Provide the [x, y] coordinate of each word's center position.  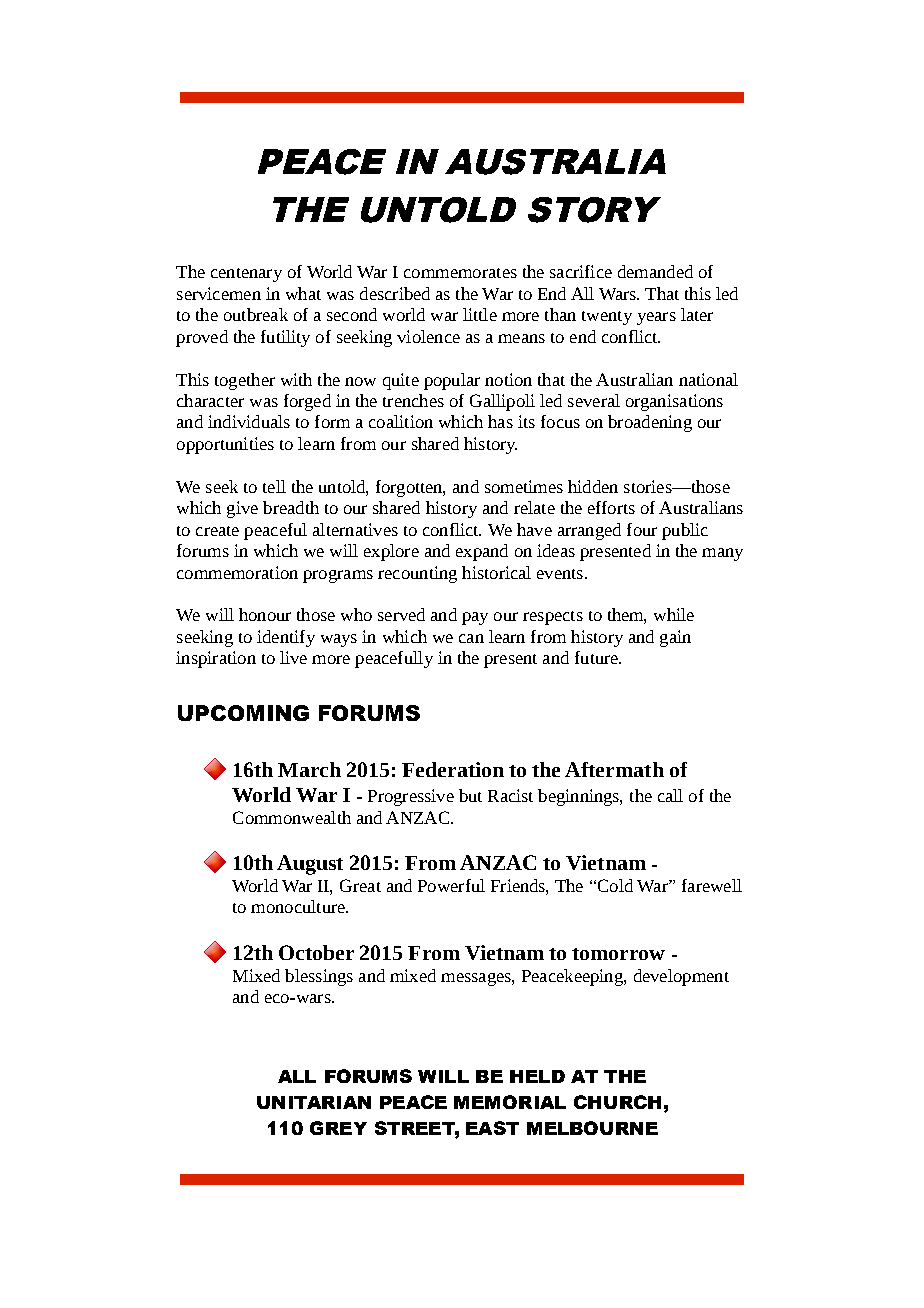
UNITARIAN [314, 1102]
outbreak [256, 314]
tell [274, 486]
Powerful [451, 885]
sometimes [524, 486]
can [471, 638]
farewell [712, 885]
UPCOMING [243, 713]
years [656, 318]
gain [675, 638]
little [480, 314]
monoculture [299, 906]
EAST [492, 1128]
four [642, 529]
